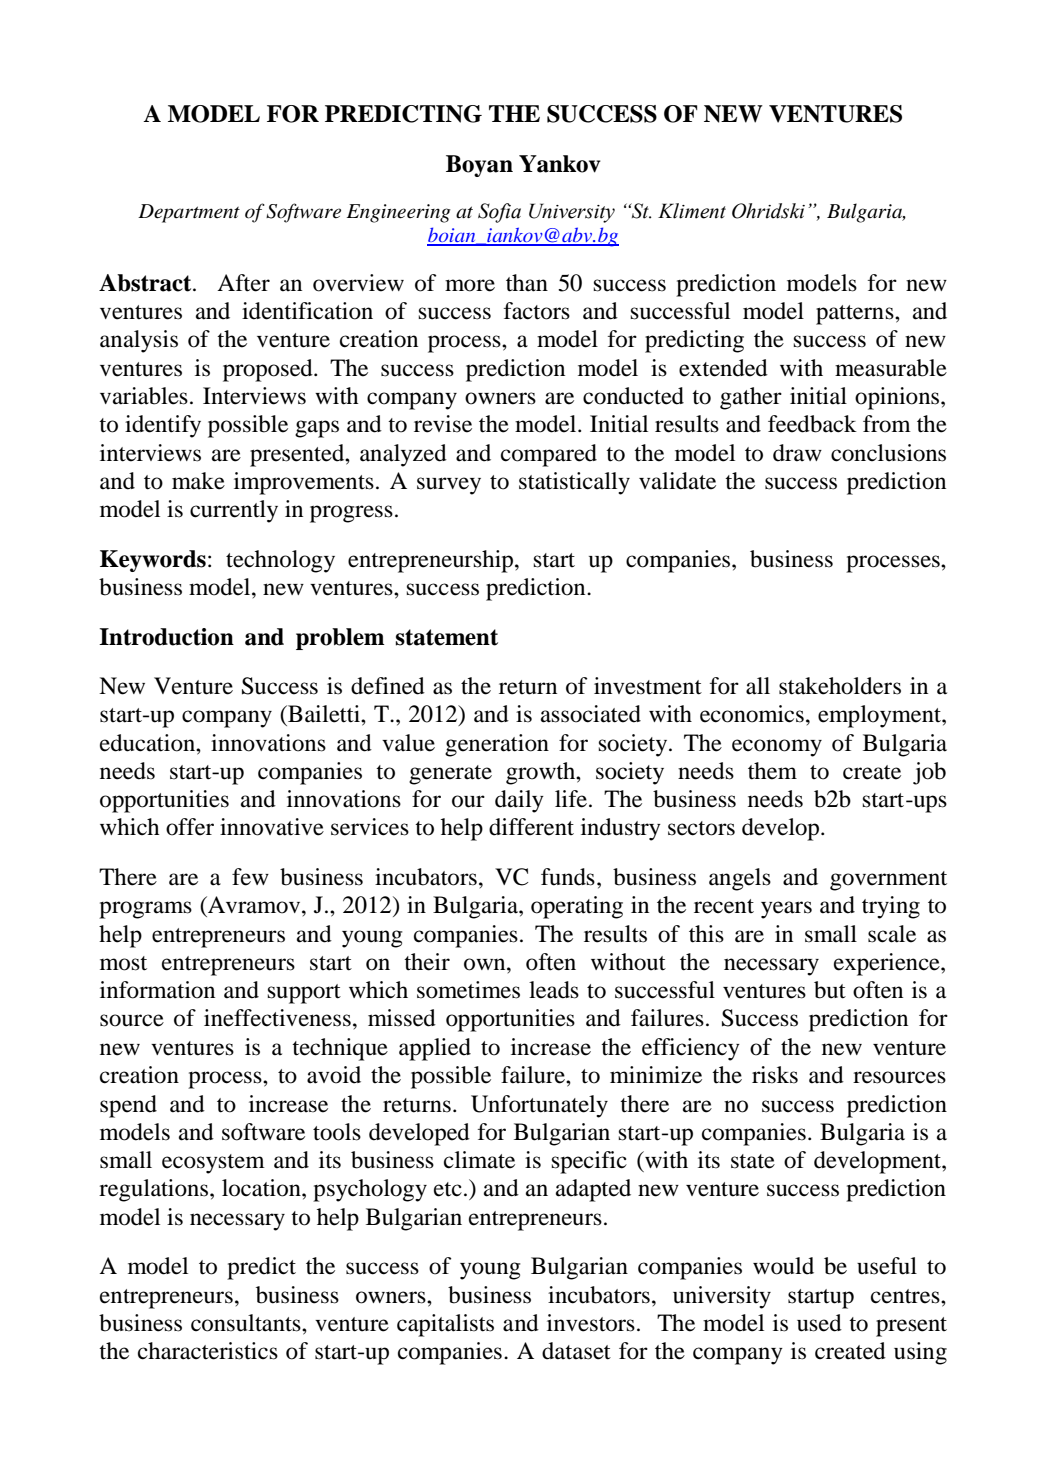  What do you see at coordinates (830, 990) in the image?
I see `but` at bounding box center [830, 990].
